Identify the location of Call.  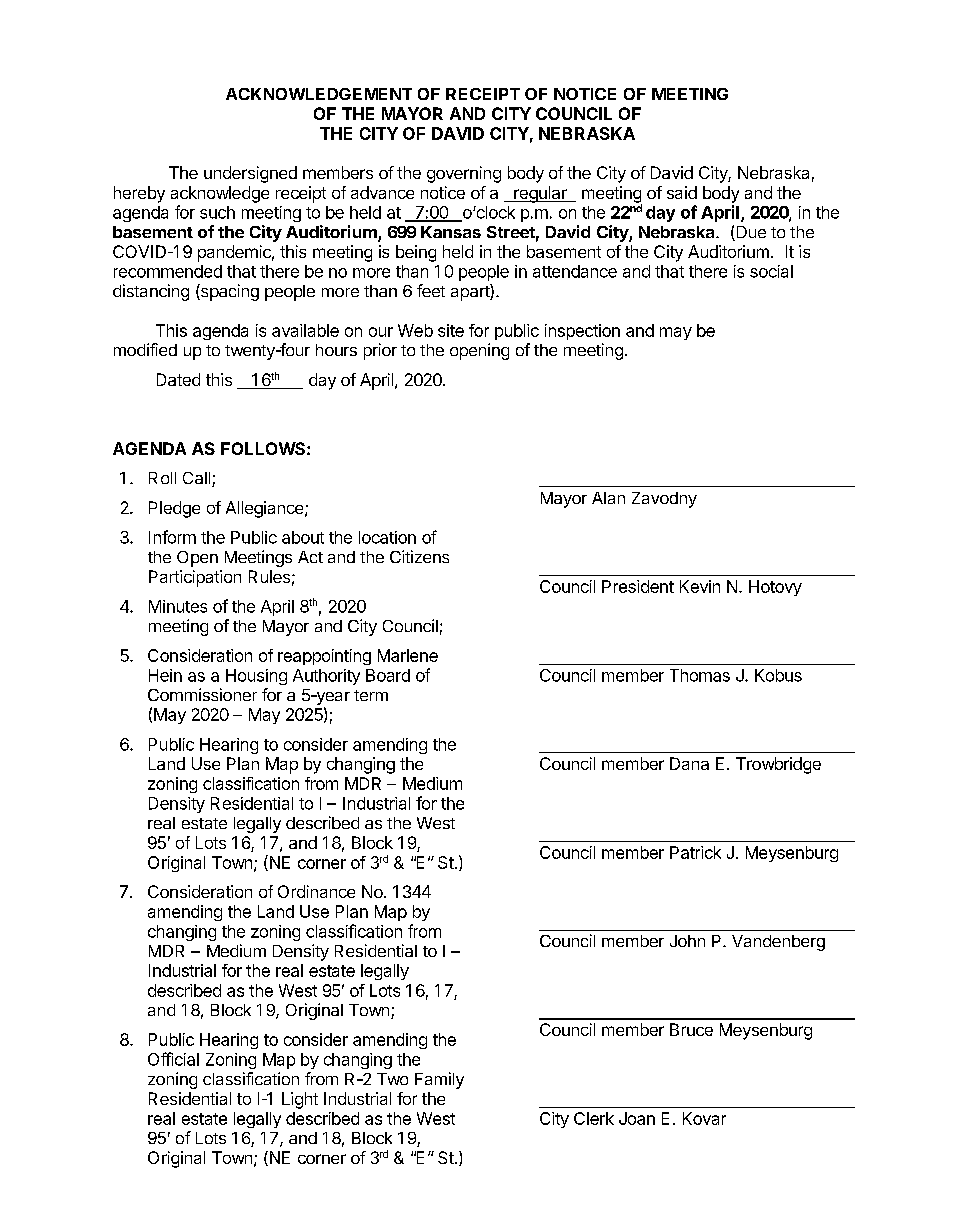
(198, 479).
